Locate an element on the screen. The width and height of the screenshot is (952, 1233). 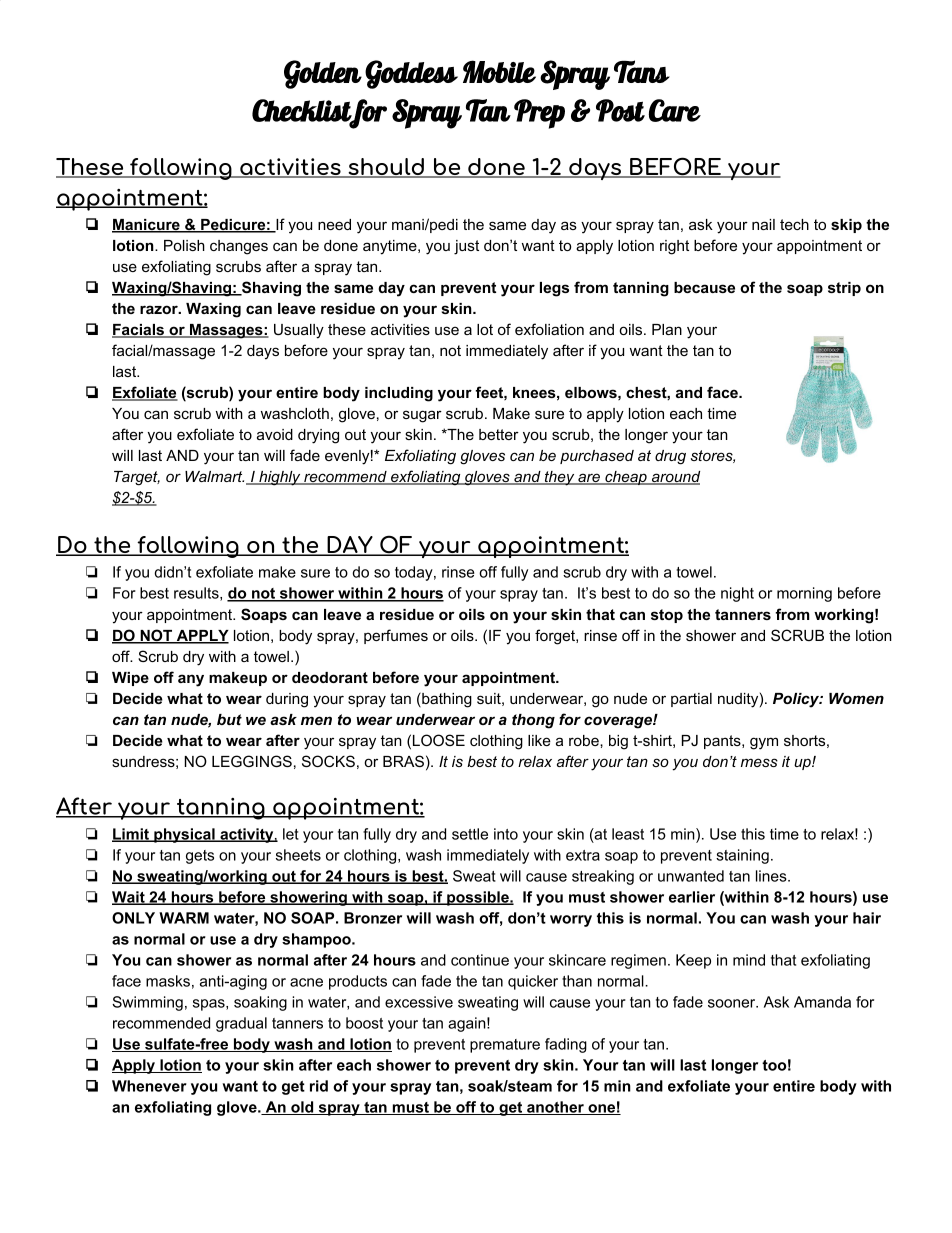
Tans is located at coordinates (642, 71).
